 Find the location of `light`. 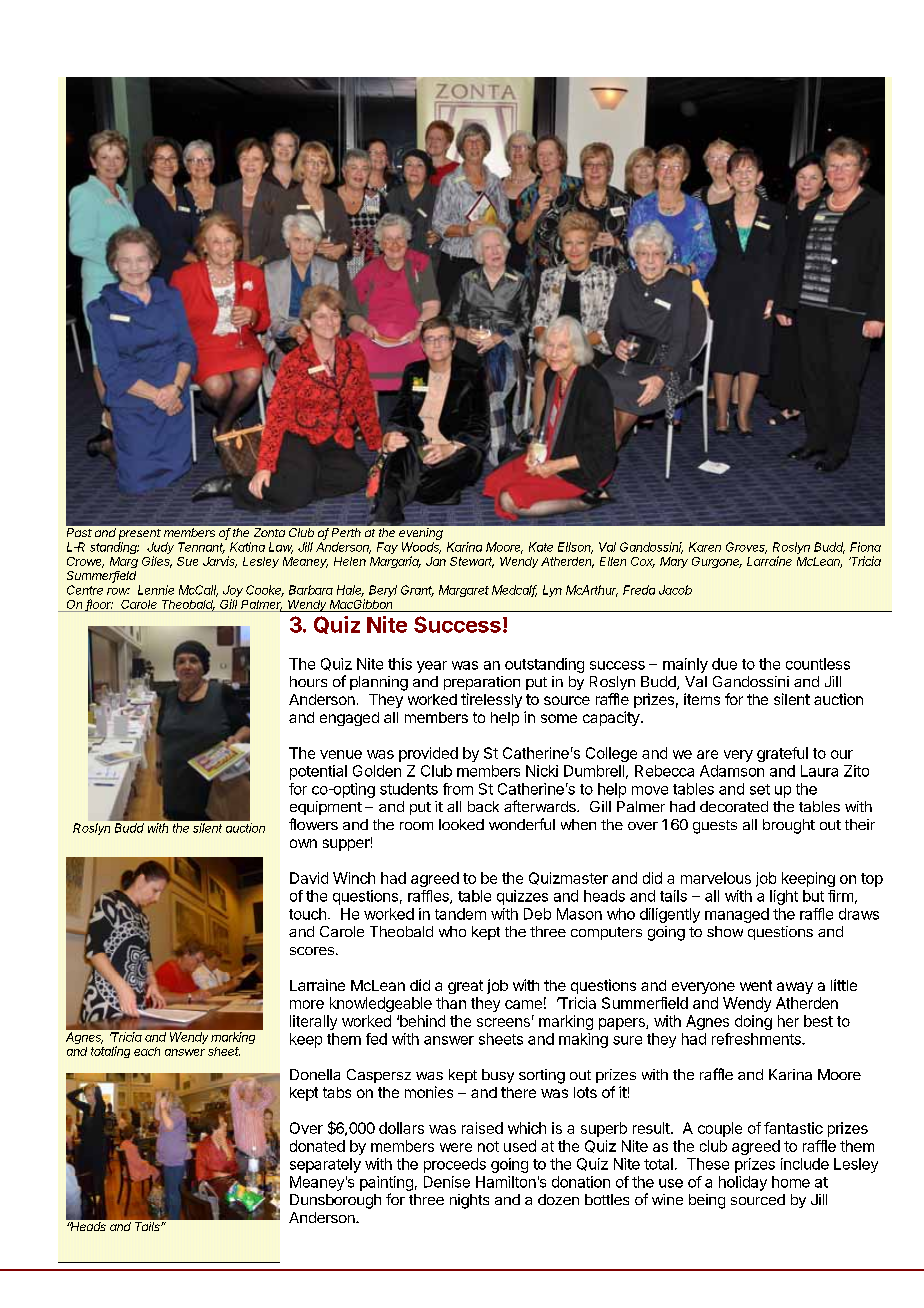

light is located at coordinates (784, 897).
